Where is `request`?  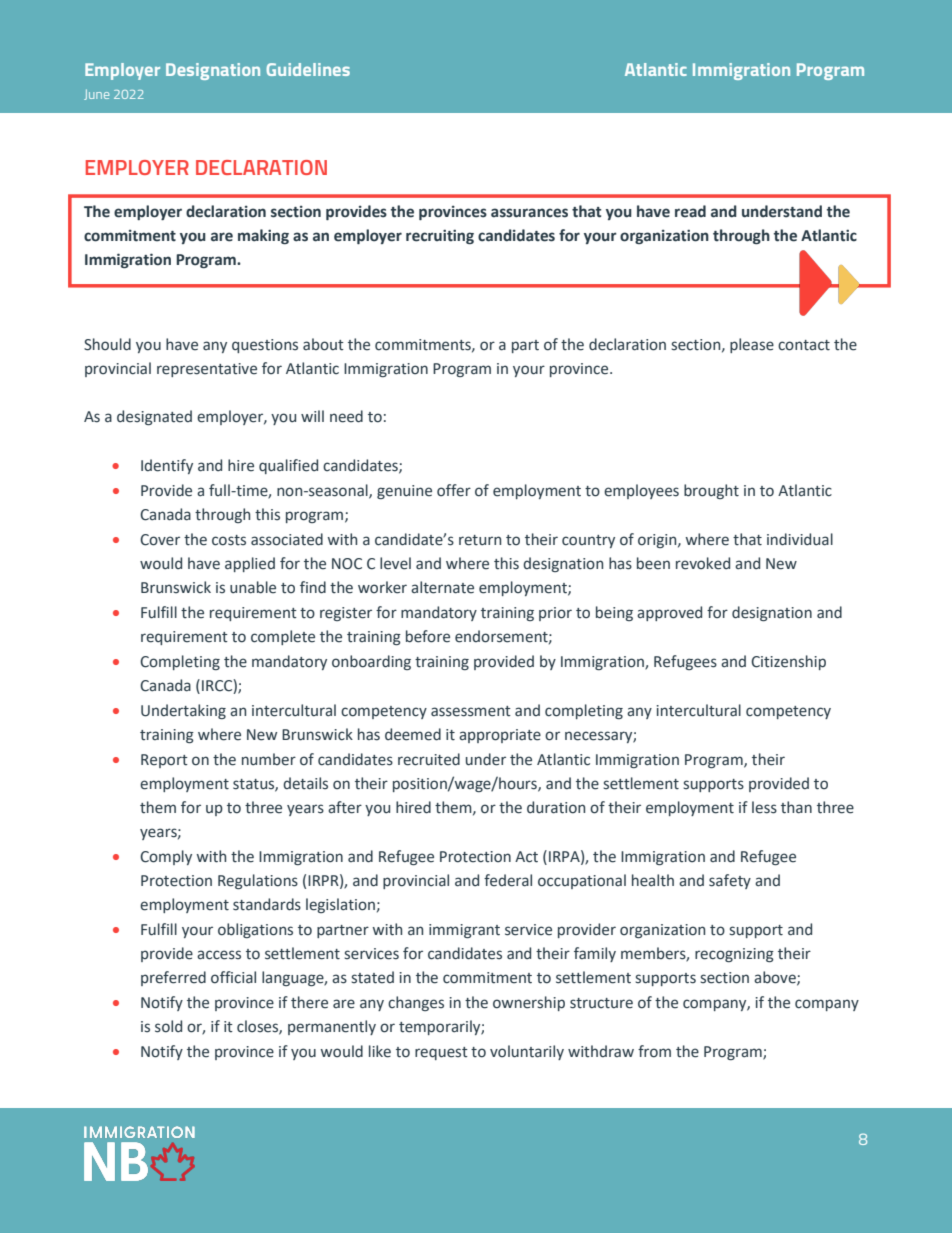 request is located at coordinates (441, 1053).
